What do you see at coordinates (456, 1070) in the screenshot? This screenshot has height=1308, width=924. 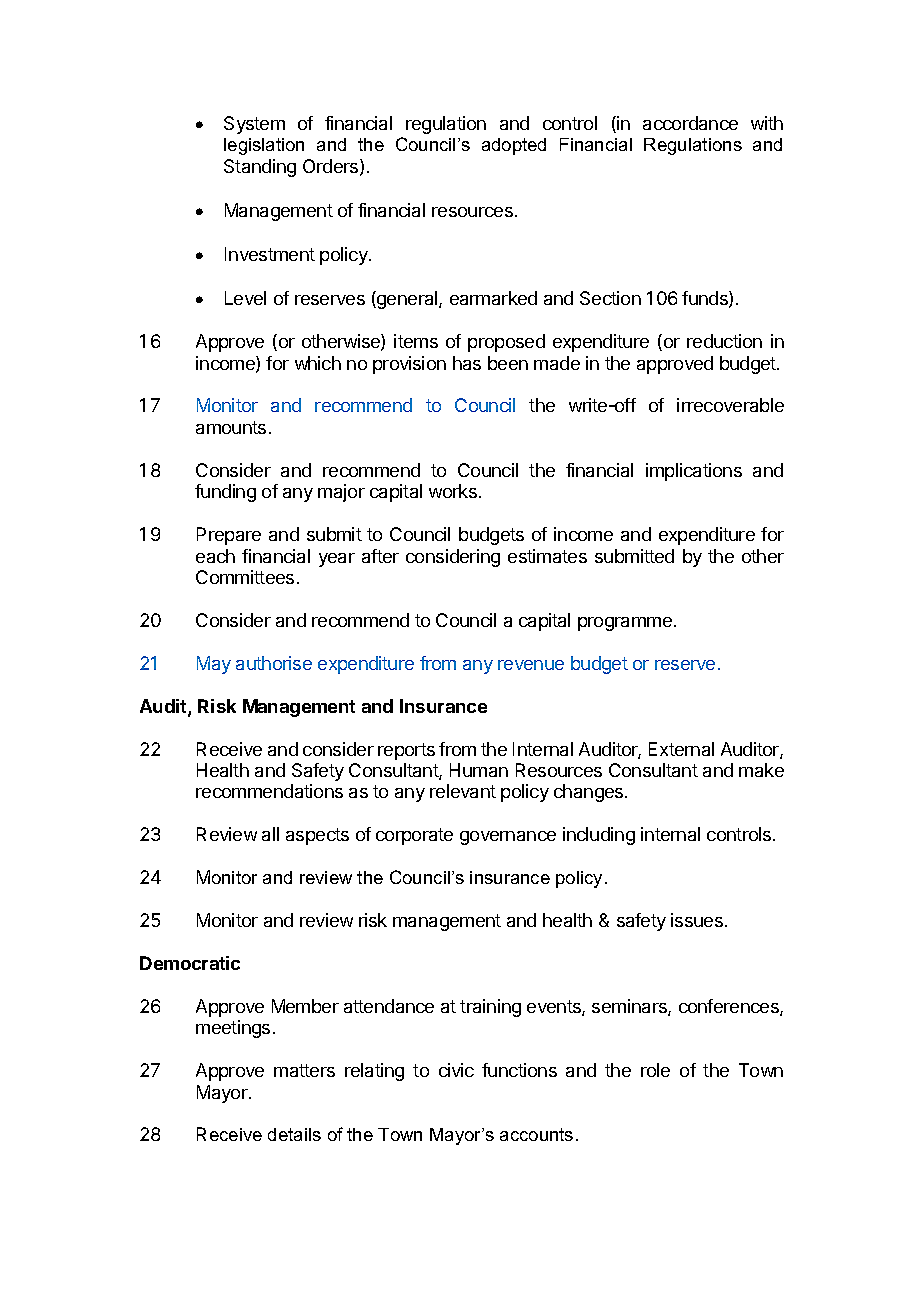 I see `civic` at bounding box center [456, 1070].
